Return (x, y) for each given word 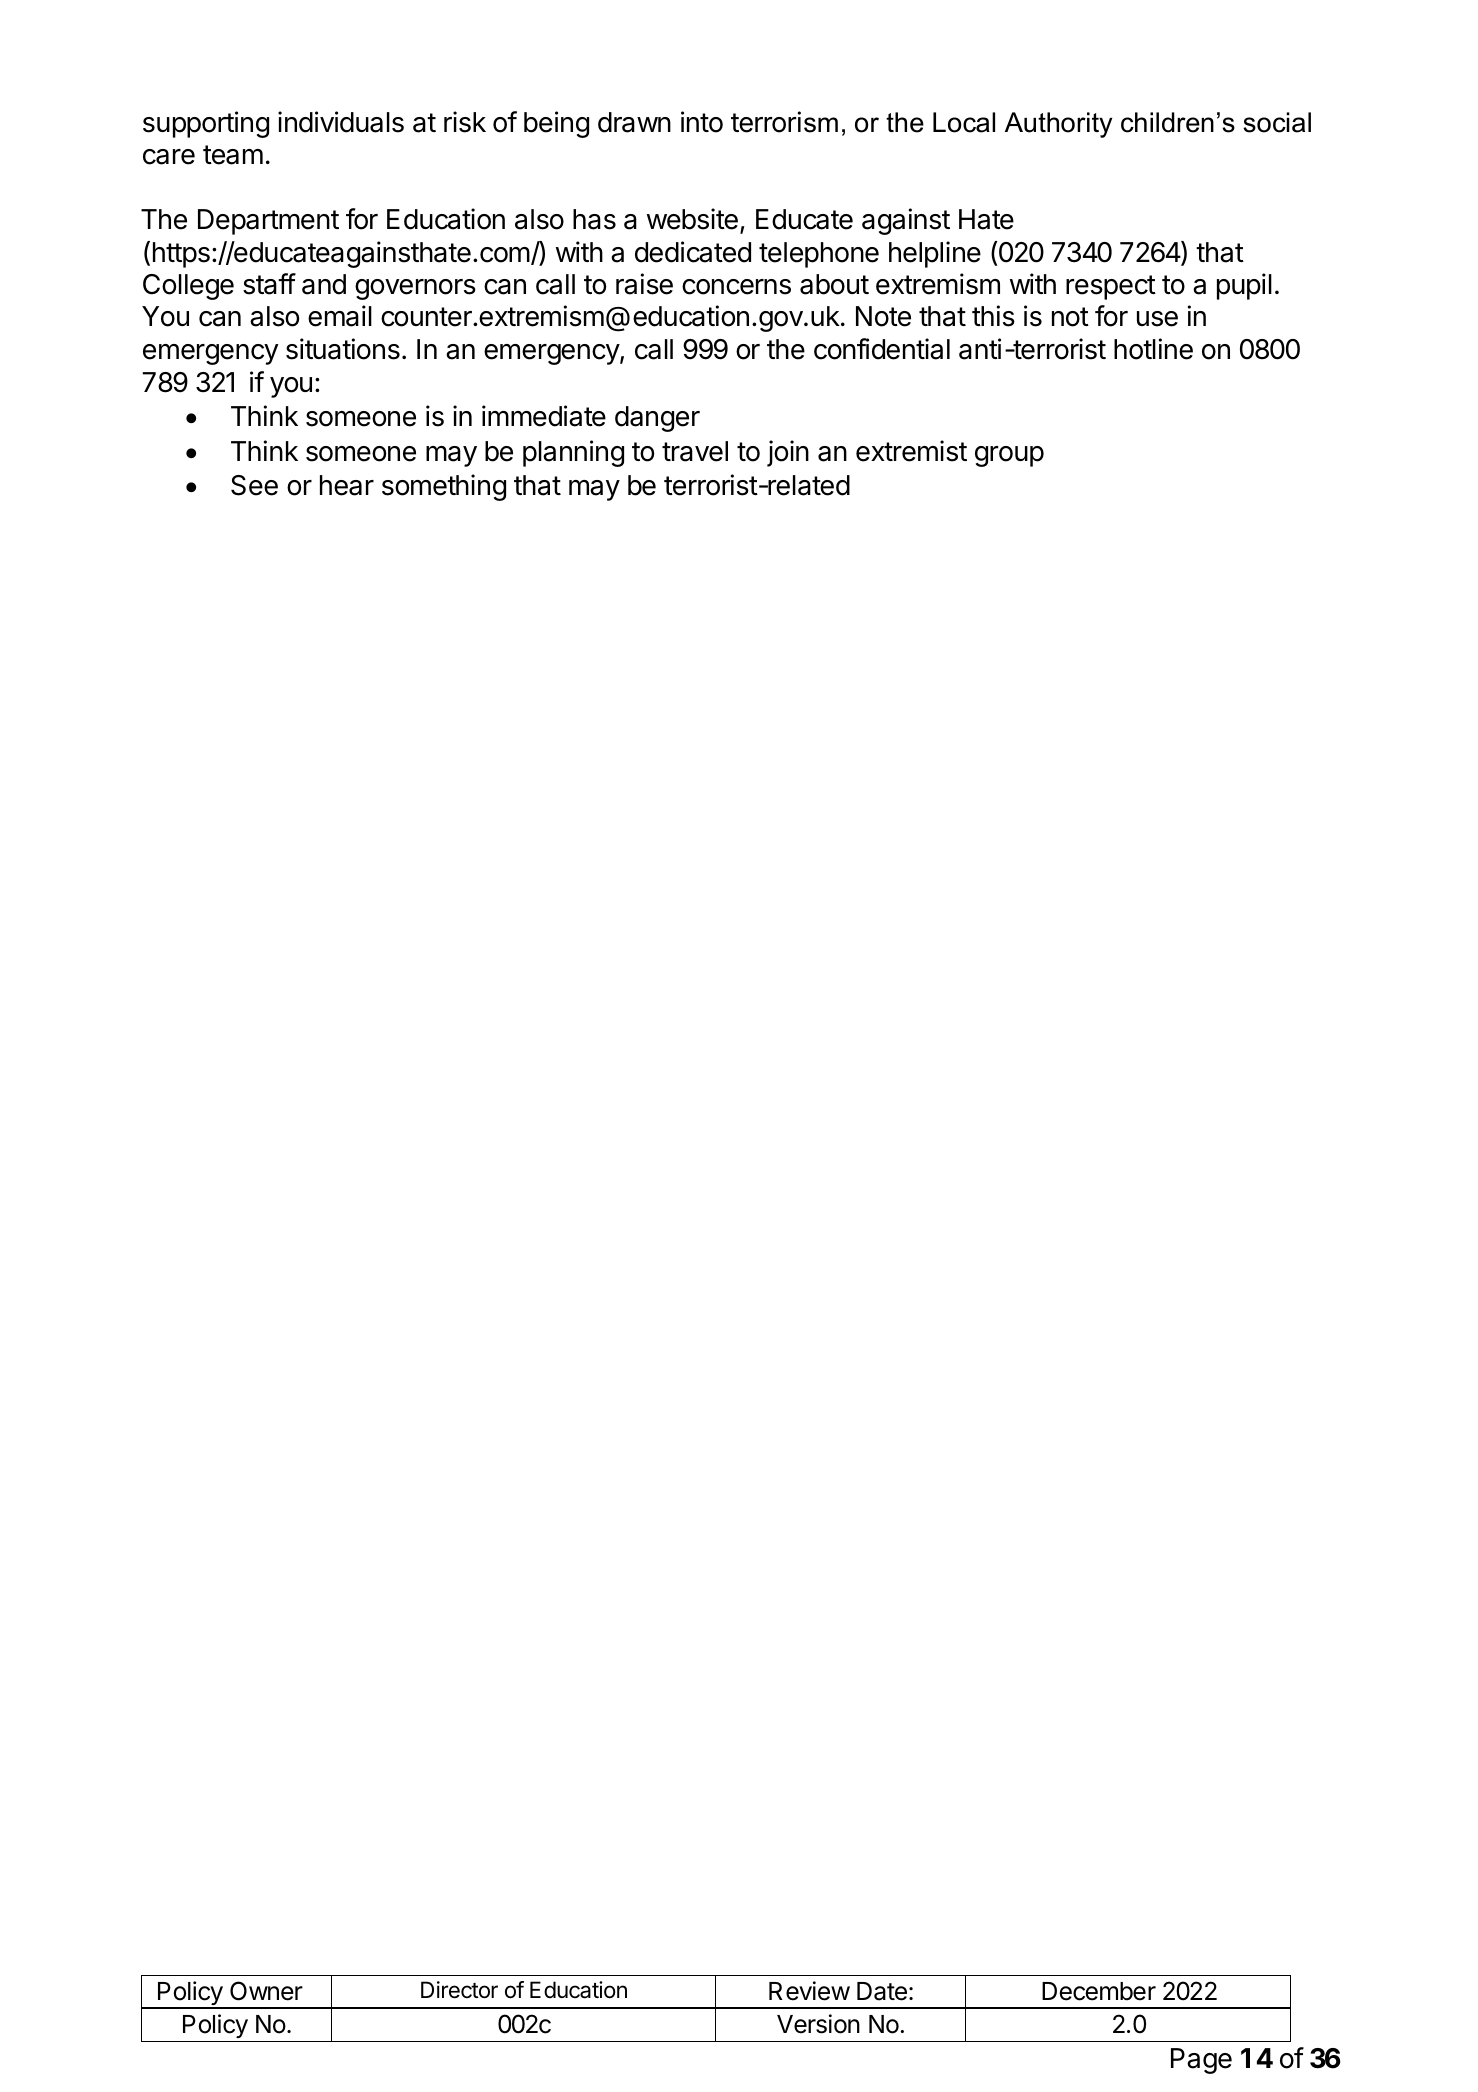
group (1009, 456)
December (1099, 1991)
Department (268, 222)
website (692, 219)
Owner (266, 1991)
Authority (1058, 125)
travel (695, 451)
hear (347, 485)
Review (809, 1991)
